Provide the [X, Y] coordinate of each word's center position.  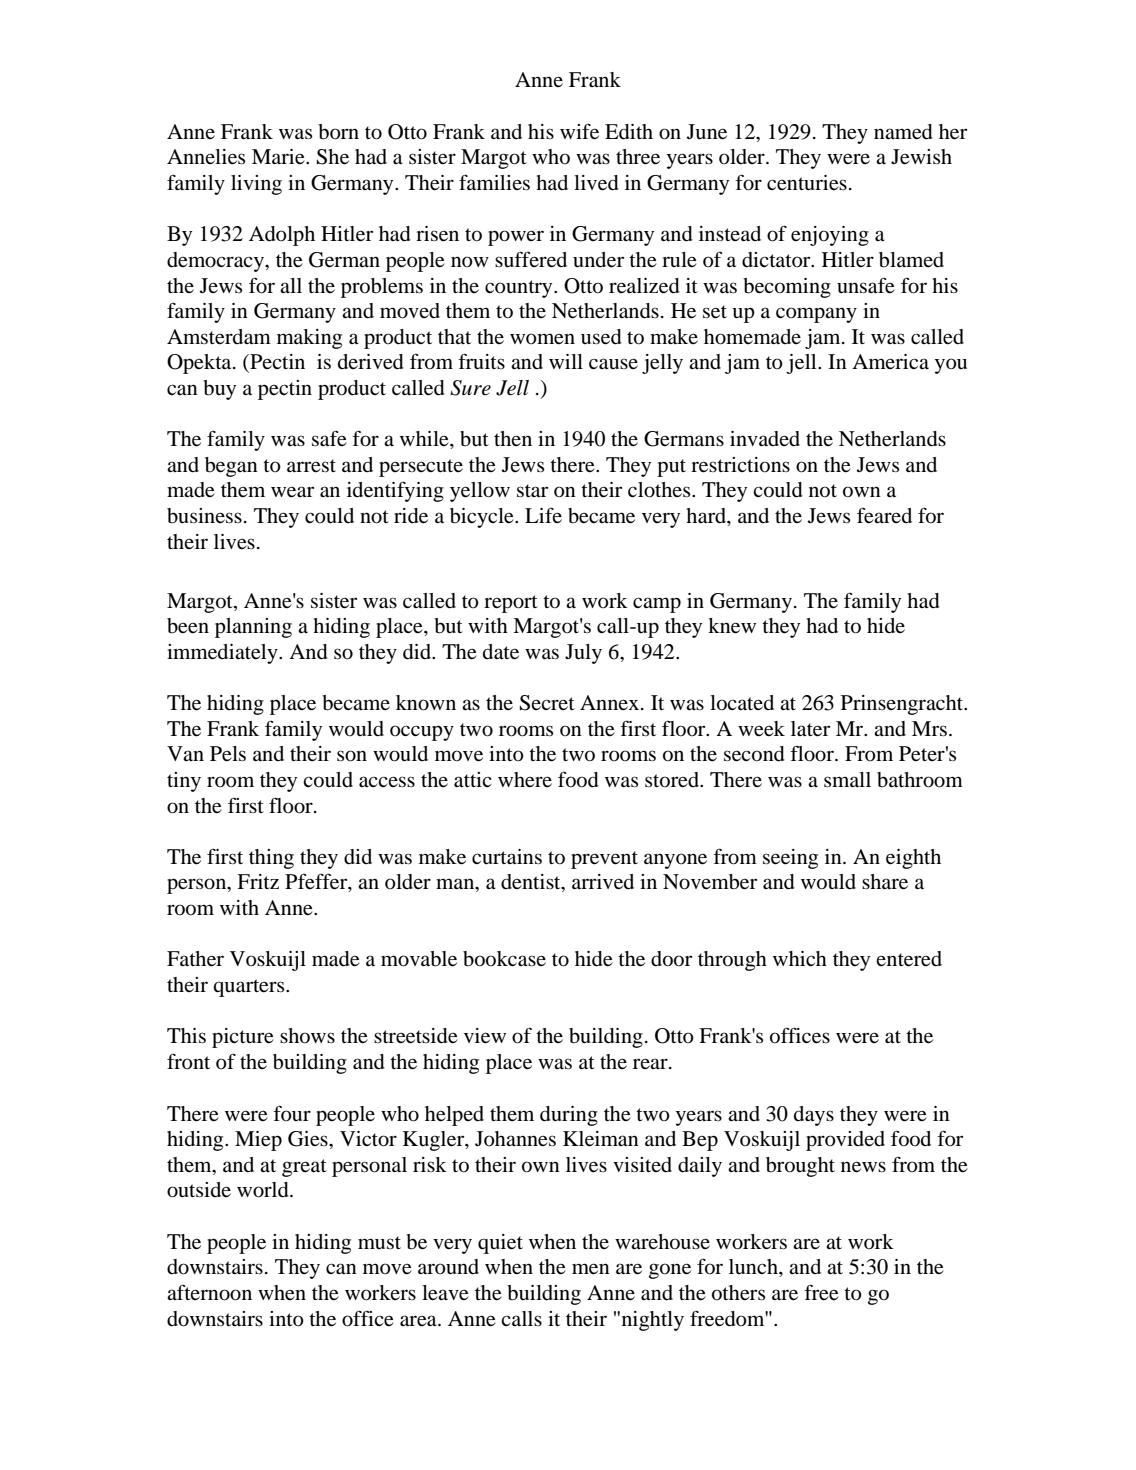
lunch [754, 1266]
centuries [807, 183]
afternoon [209, 1292]
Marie [279, 157]
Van [185, 753]
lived [596, 183]
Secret [547, 703]
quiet [500, 1244]
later [810, 729]
